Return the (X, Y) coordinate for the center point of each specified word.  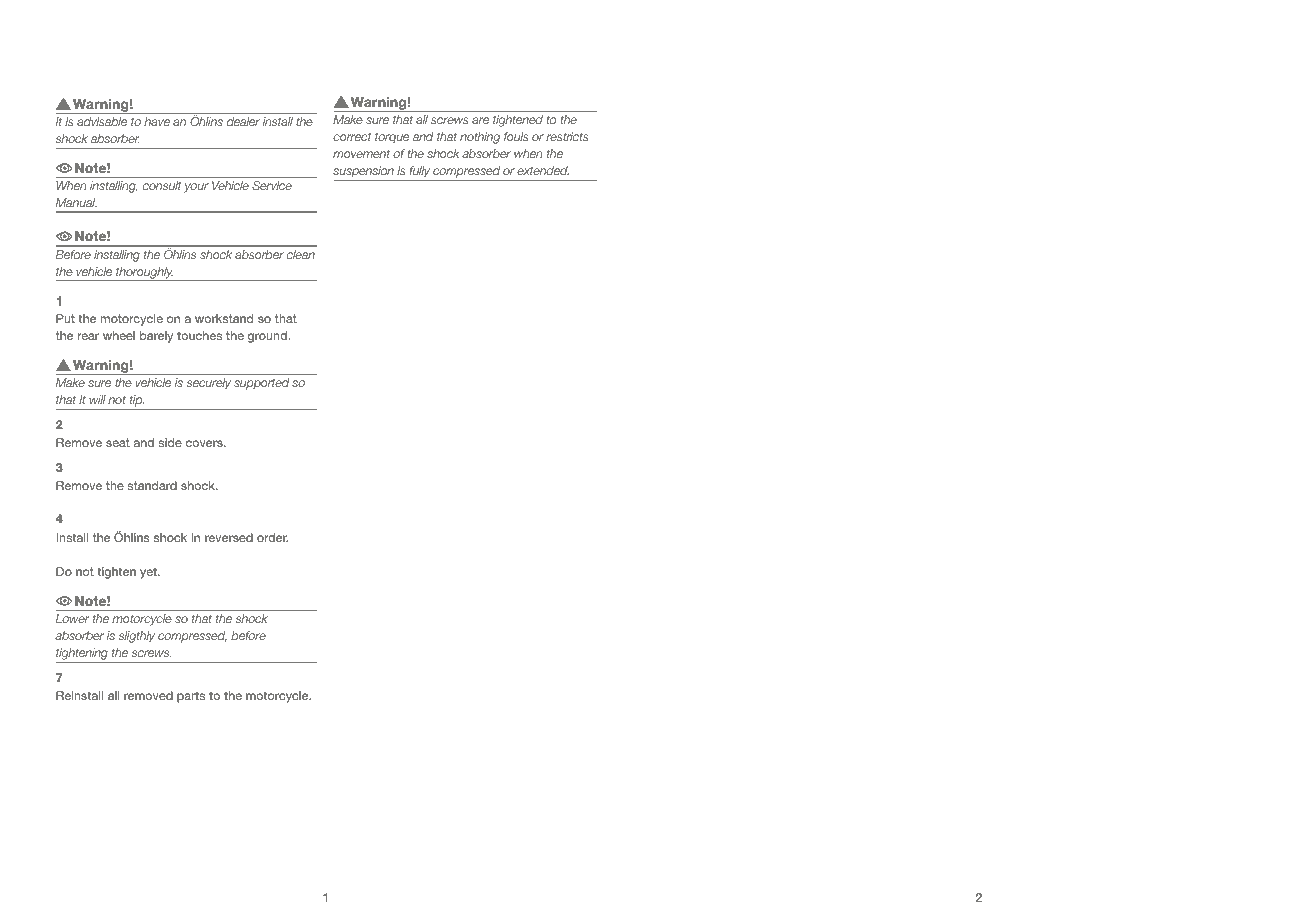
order (272, 537)
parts (191, 697)
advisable (102, 121)
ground (268, 337)
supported (262, 384)
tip (136, 402)
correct (352, 136)
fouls (516, 136)
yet (149, 573)
